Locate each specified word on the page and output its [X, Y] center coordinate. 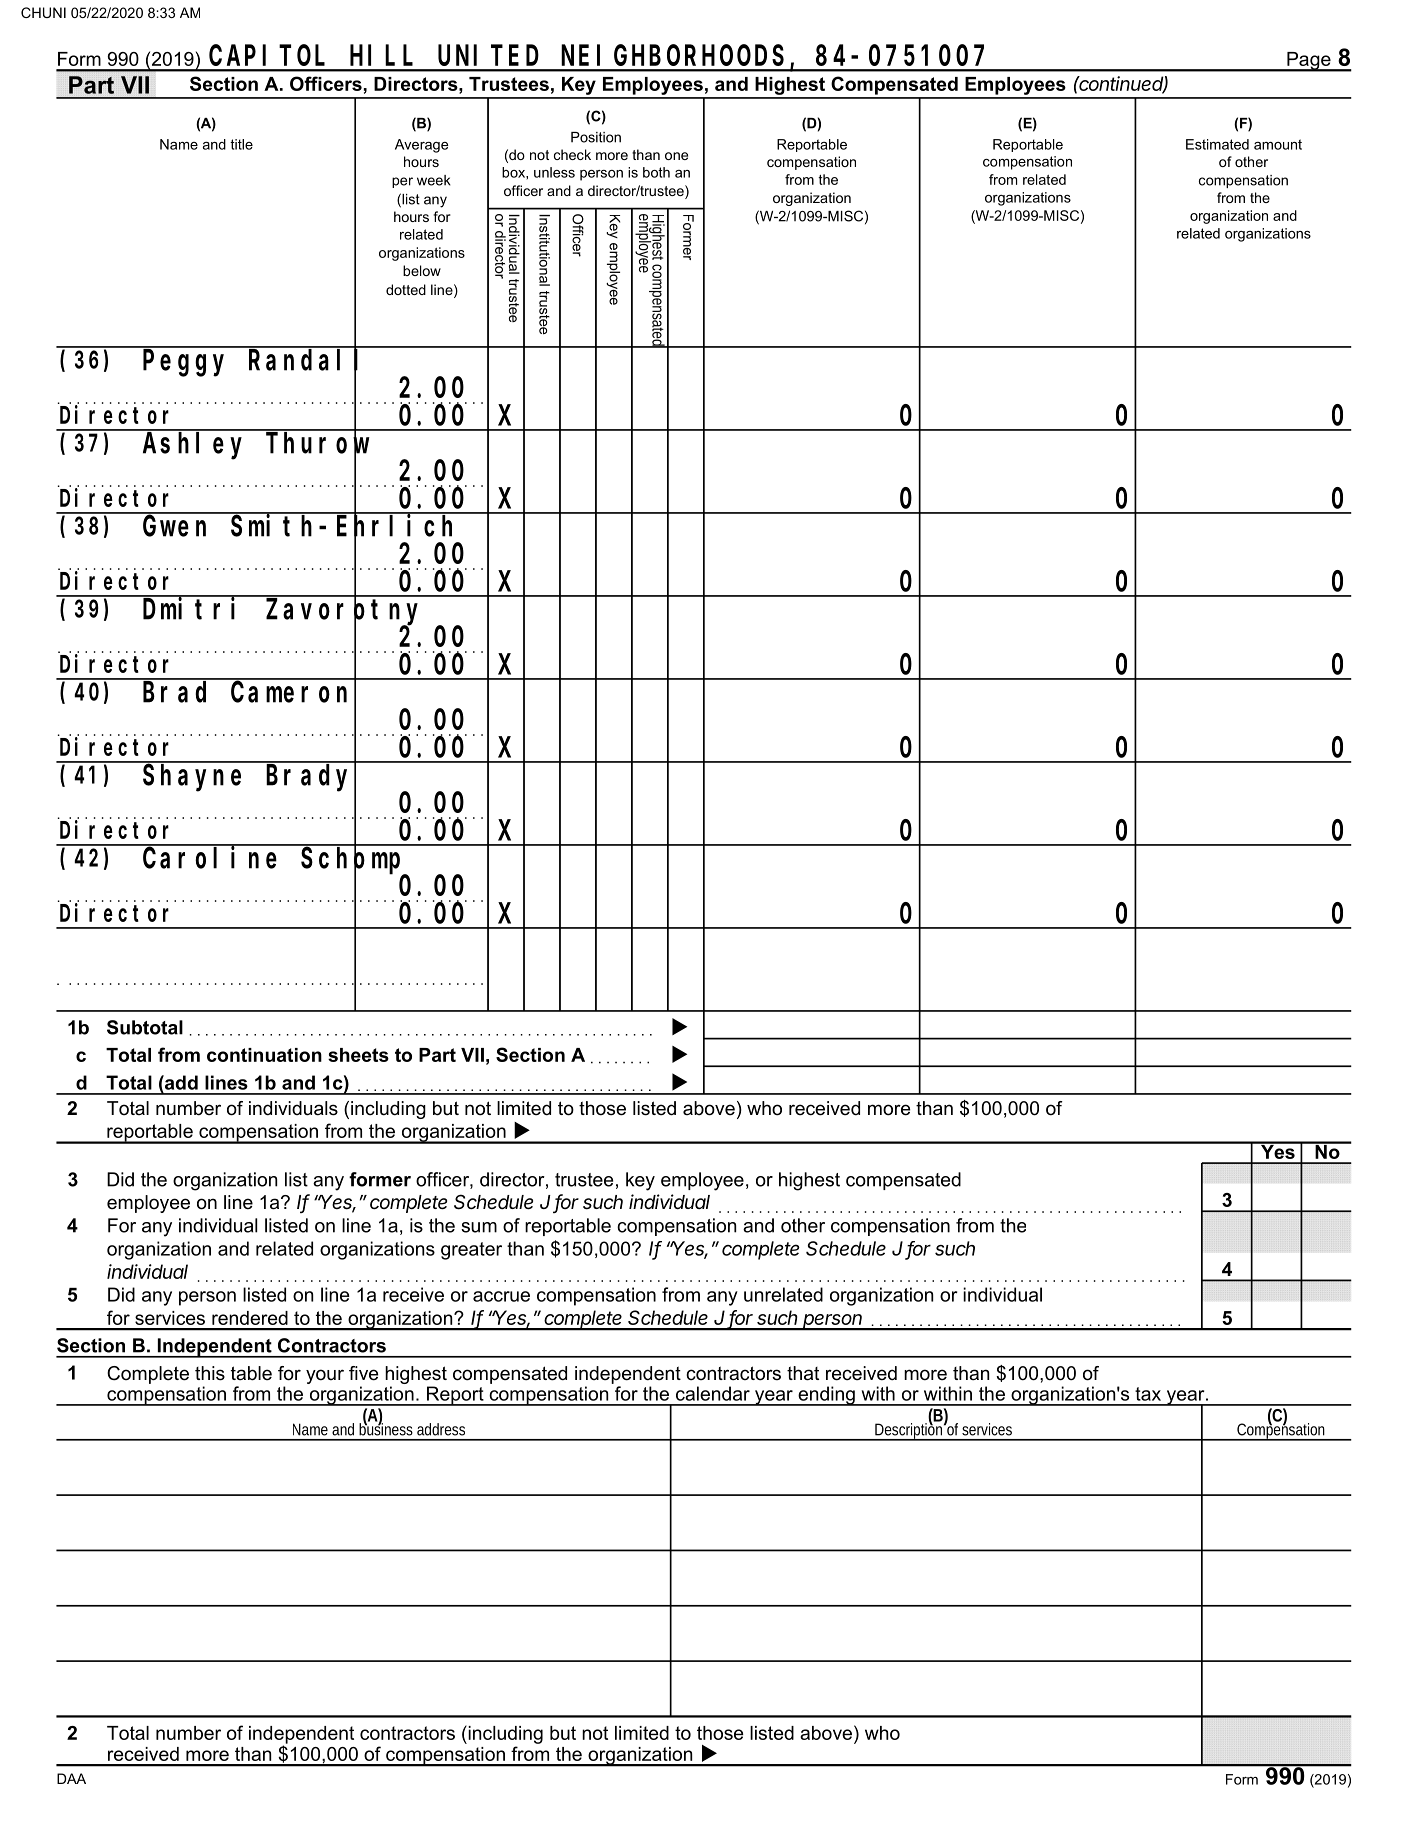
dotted [406, 289]
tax [1148, 1394]
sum [479, 1227]
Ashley [192, 446]
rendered [250, 1318]
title [241, 144]
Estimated [1217, 144]
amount [1278, 144]
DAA [71, 1778]
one [676, 156]
